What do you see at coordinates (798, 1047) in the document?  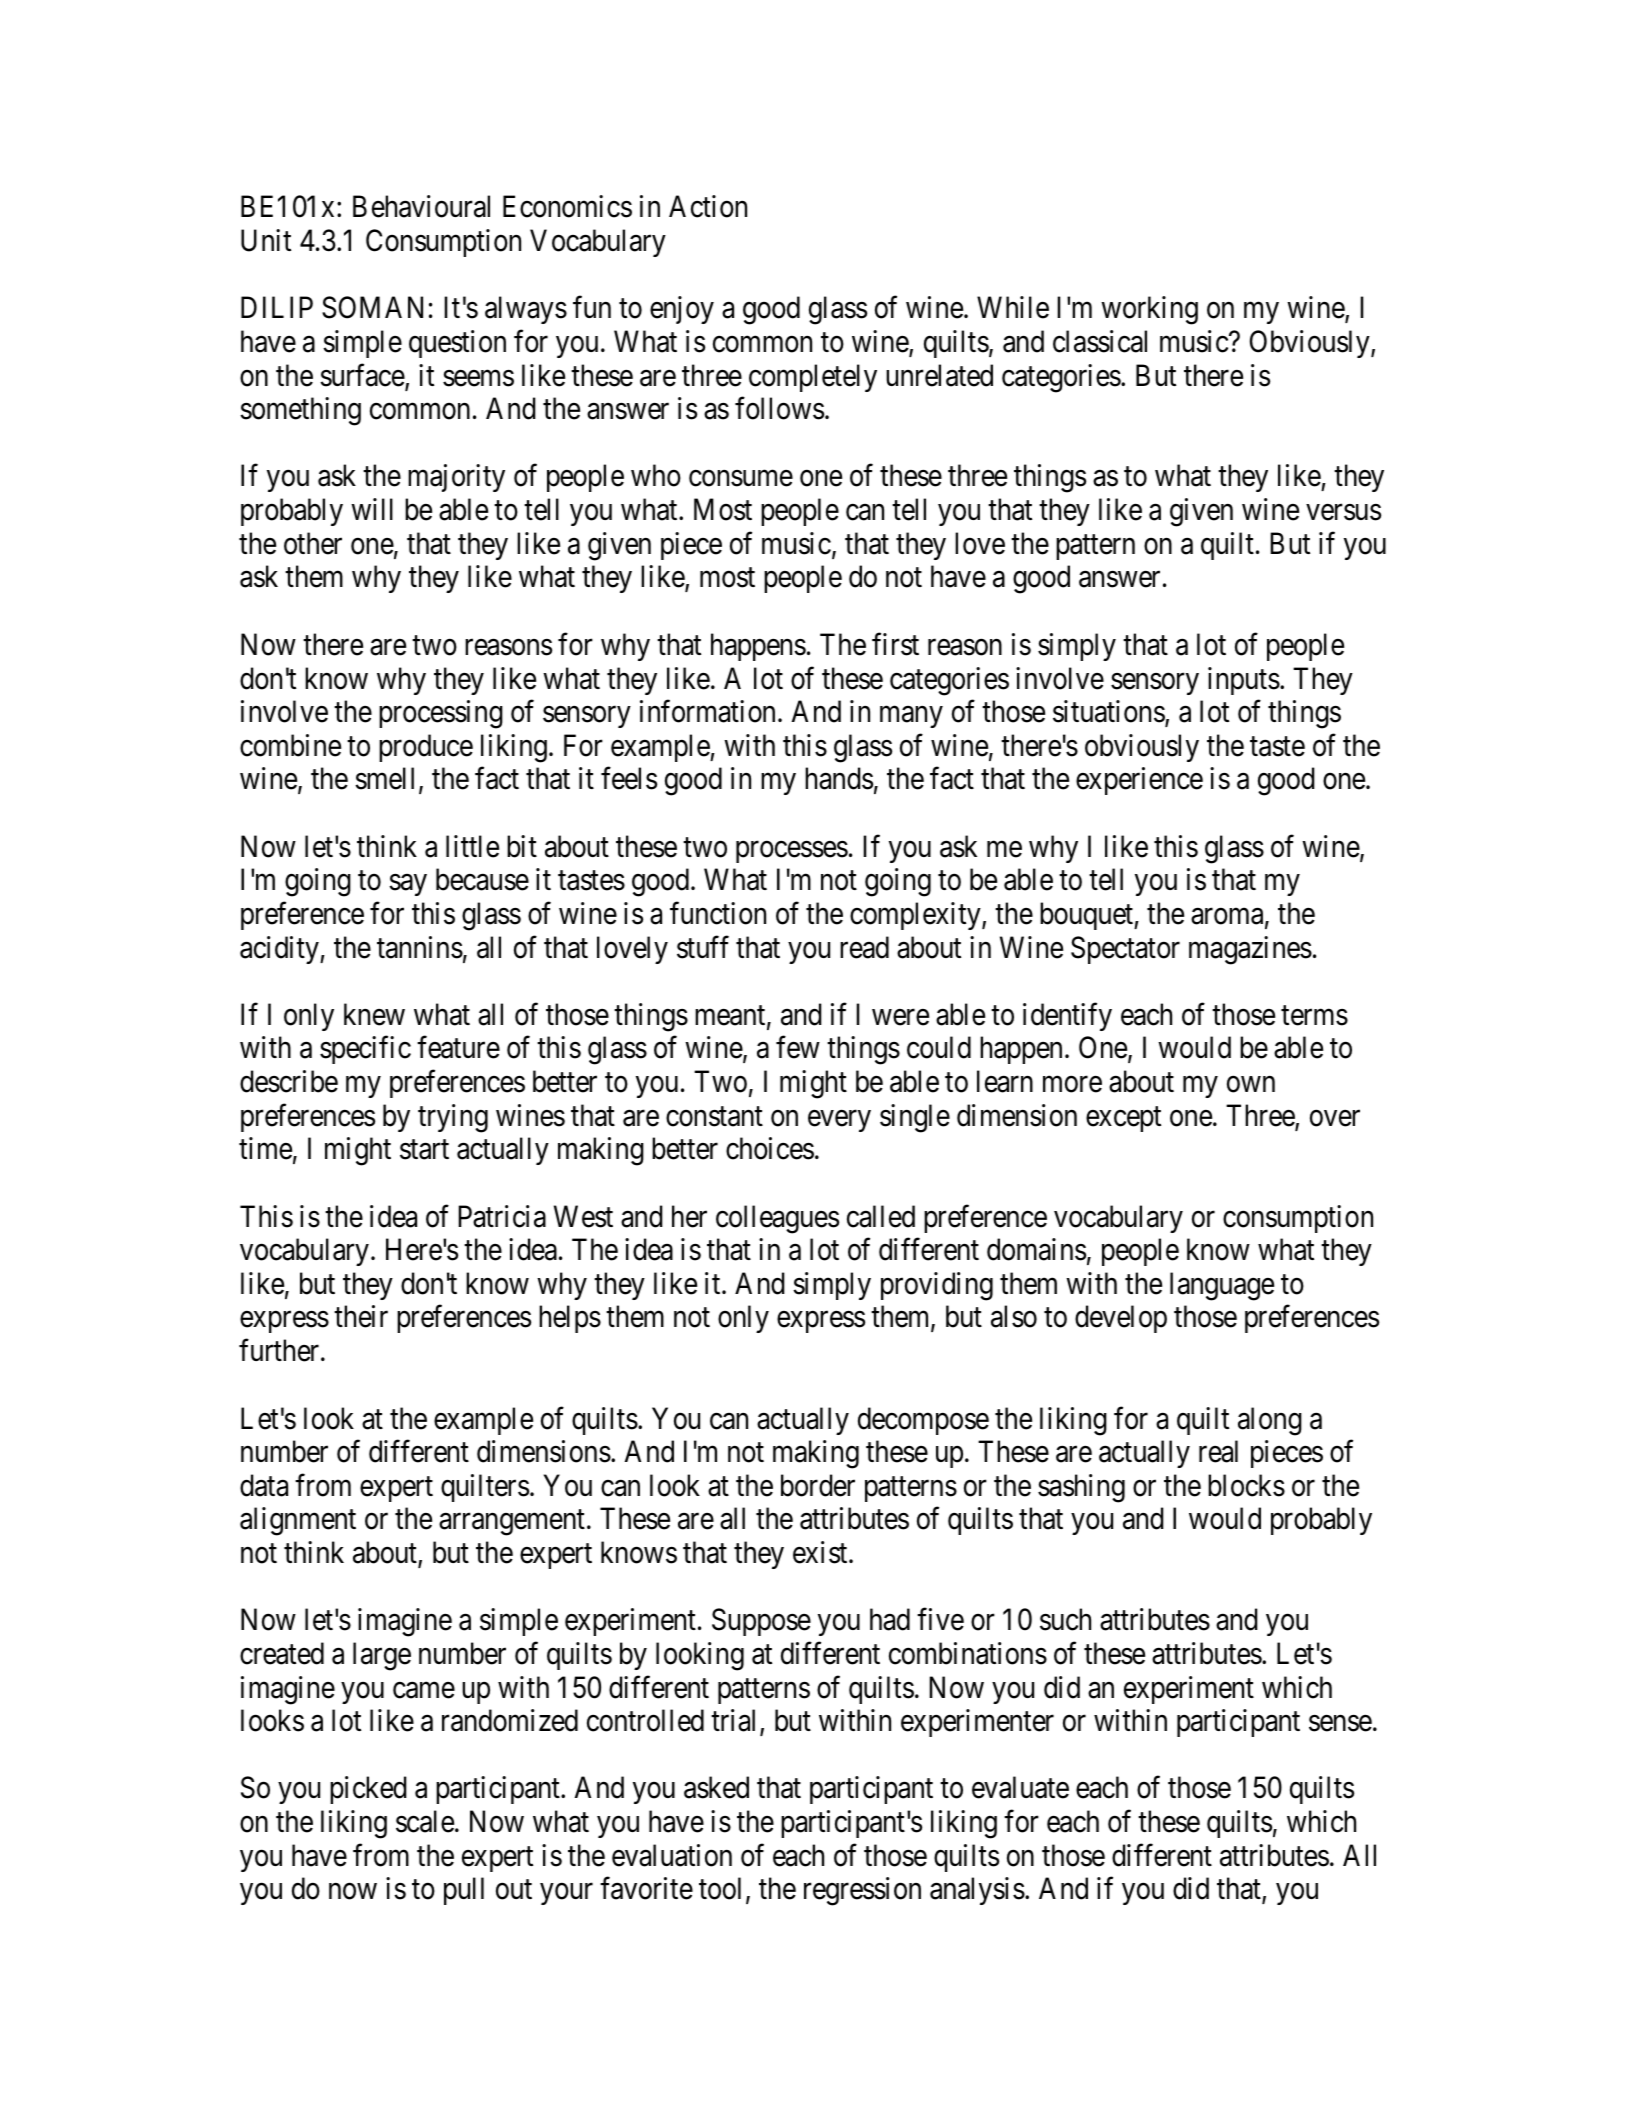 I see `few` at bounding box center [798, 1047].
